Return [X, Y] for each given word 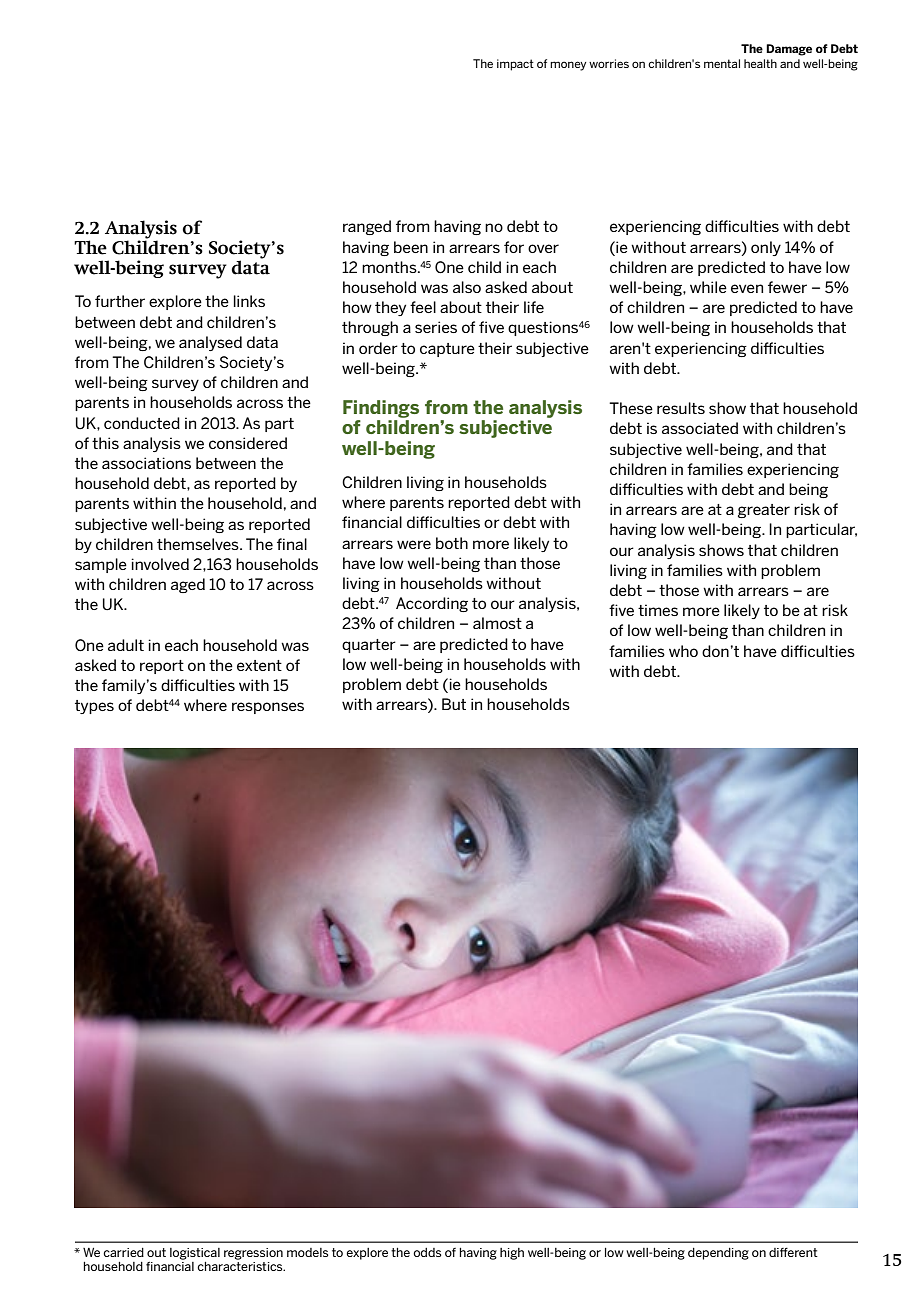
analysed [210, 343]
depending [718, 1254]
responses [268, 708]
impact [515, 65]
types [94, 707]
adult [126, 645]
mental [722, 63]
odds [427, 1252]
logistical [195, 1254]
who [683, 651]
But [454, 704]
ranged [367, 227]
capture [447, 350]
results [681, 408]
